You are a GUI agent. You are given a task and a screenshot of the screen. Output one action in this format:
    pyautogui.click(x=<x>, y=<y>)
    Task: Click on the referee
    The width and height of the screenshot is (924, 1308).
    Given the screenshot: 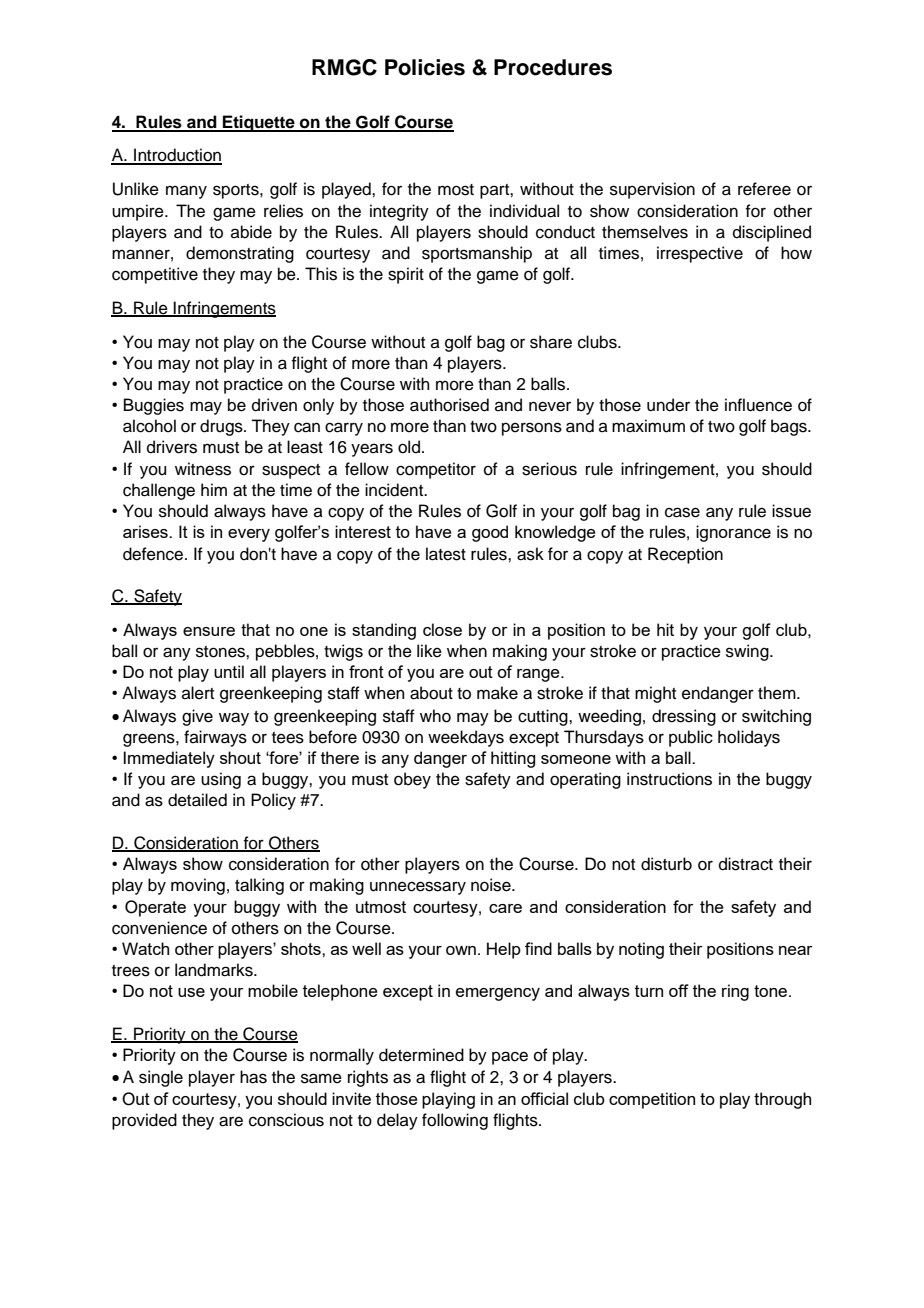 What is the action you would take?
    pyautogui.click(x=764, y=189)
